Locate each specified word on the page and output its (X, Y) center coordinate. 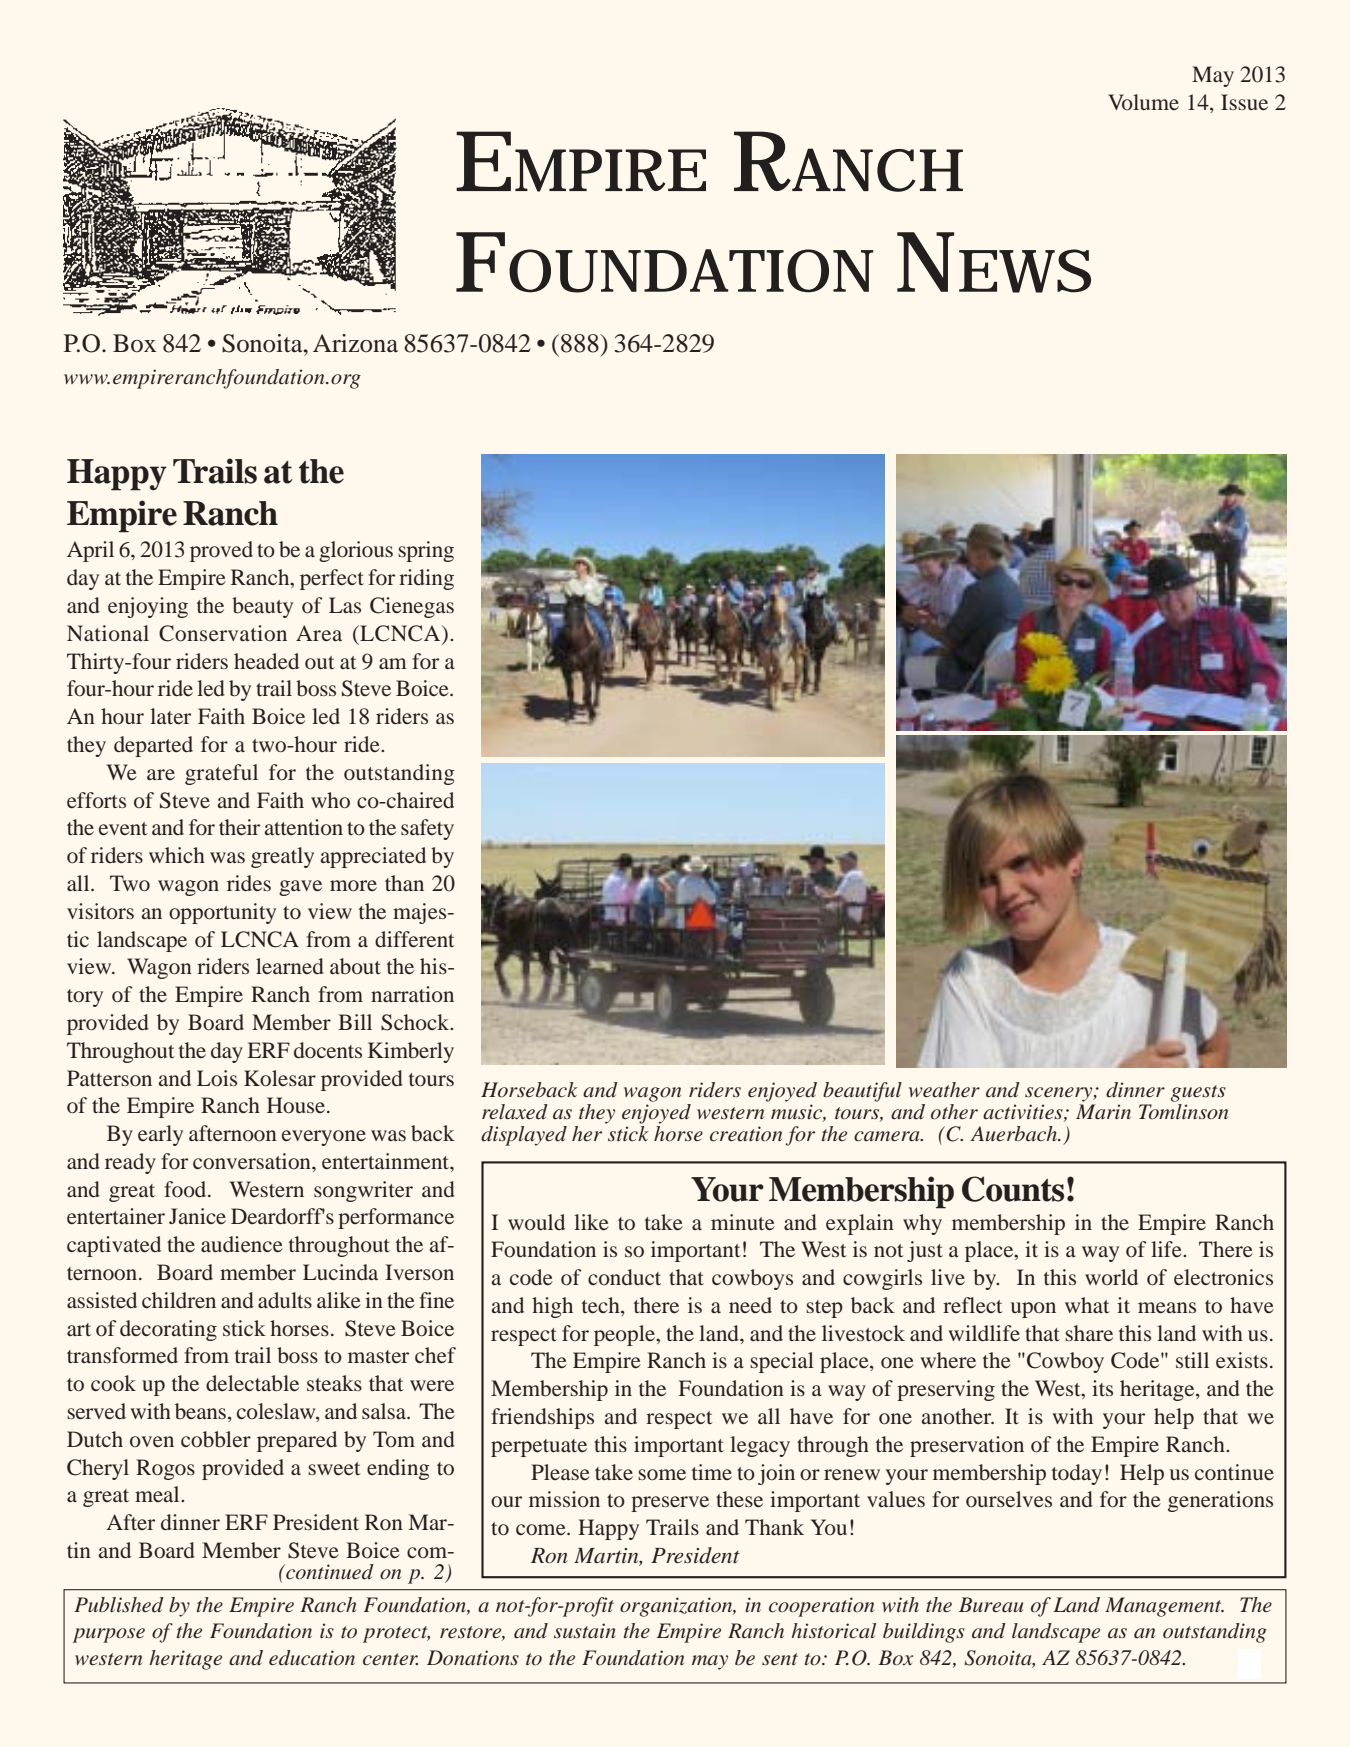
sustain (585, 1631)
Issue (1244, 102)
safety (427, 829)
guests (1198, 1093)
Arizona (355, 343)
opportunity (222, 913)
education (312, 1658)
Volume (1143, 102)
